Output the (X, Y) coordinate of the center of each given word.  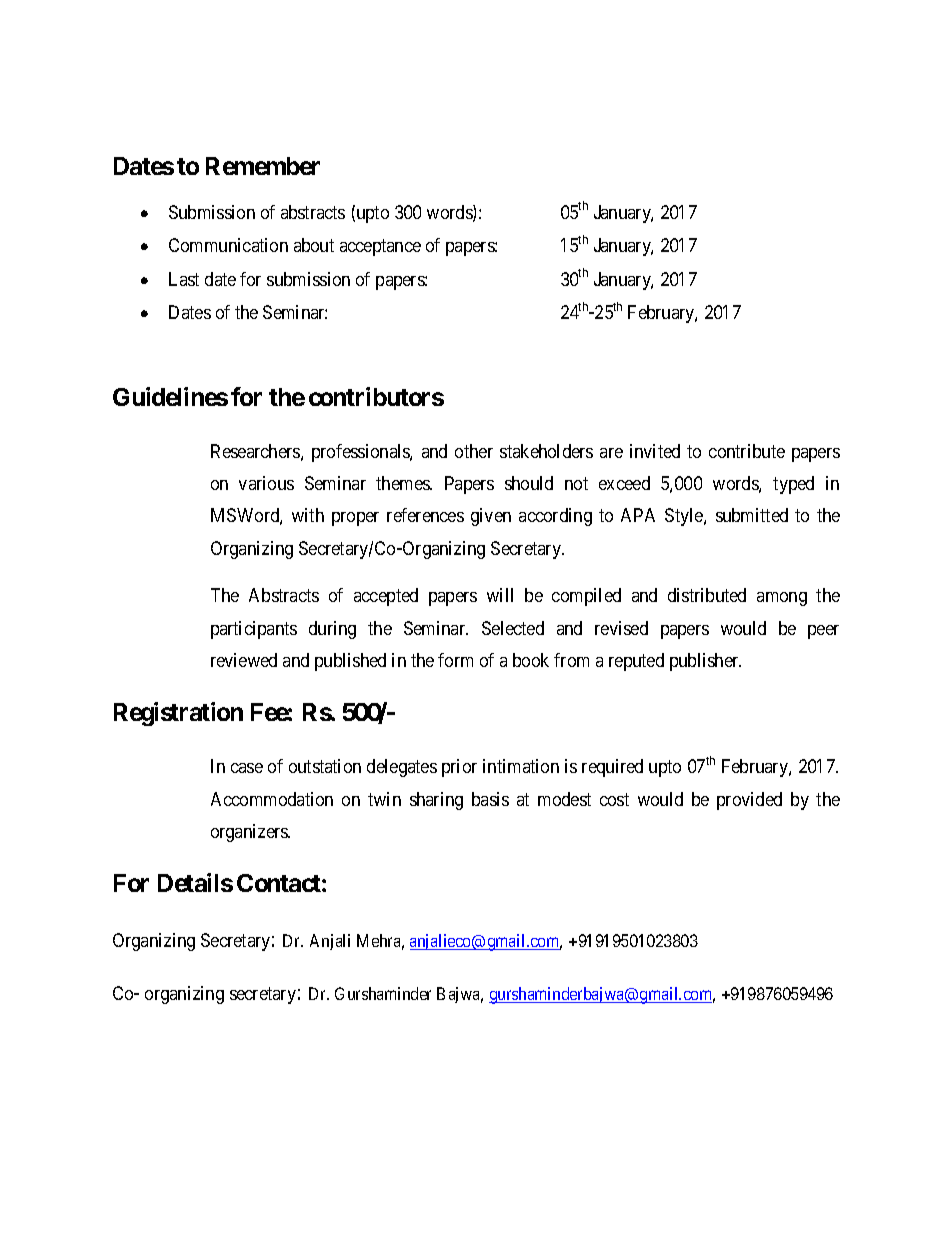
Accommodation (272, 799)
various (266, 483)
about (314, 245)
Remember (263, 166)
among (782, 599)
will (500, 595)
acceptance (380, 248)
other (474, 451)
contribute (747, 451)
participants (254, 630)
